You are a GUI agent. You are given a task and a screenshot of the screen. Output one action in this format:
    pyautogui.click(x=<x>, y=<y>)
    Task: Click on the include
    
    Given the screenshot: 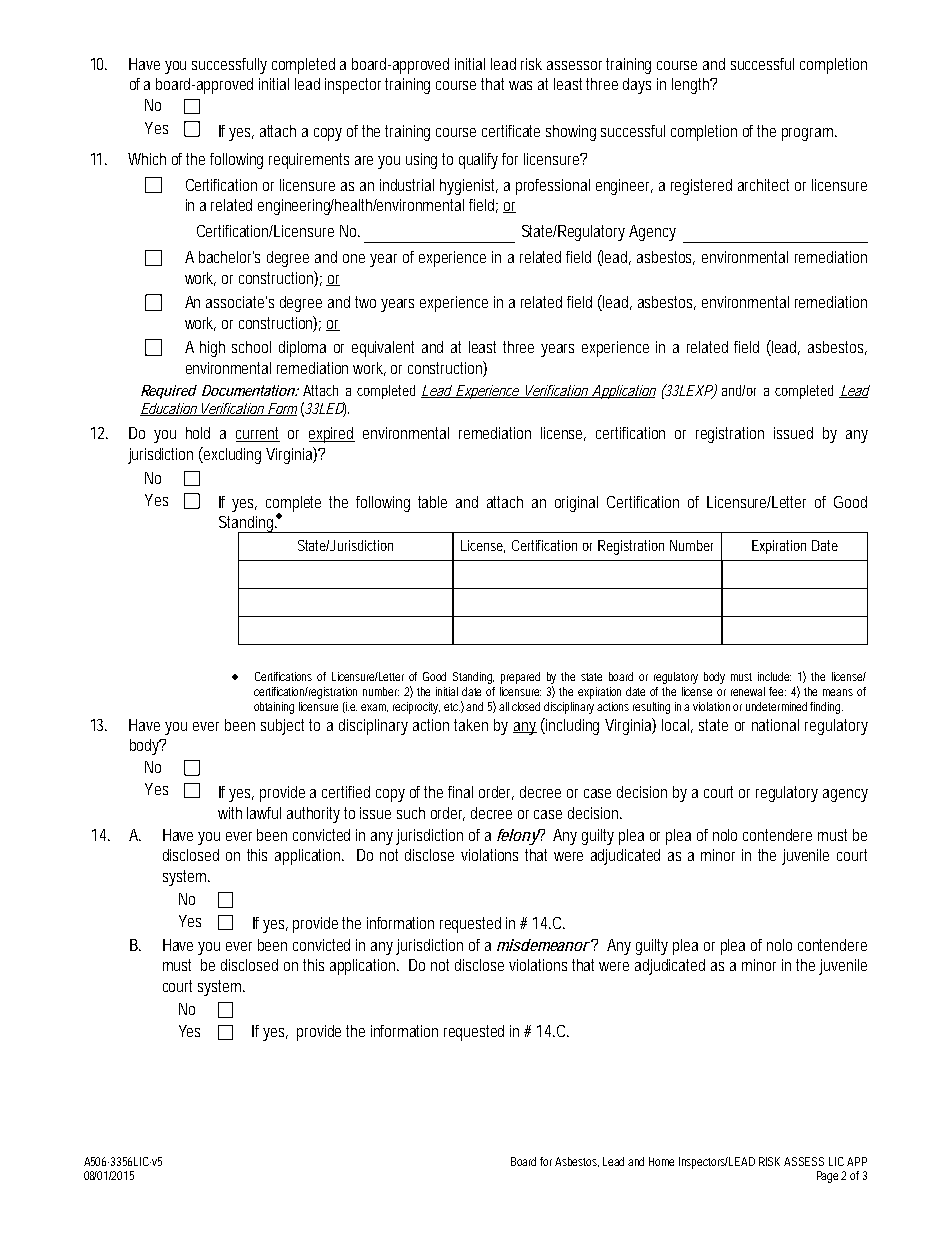 What is the action you would take?
    pyautogui.click(x=774, y=676)
